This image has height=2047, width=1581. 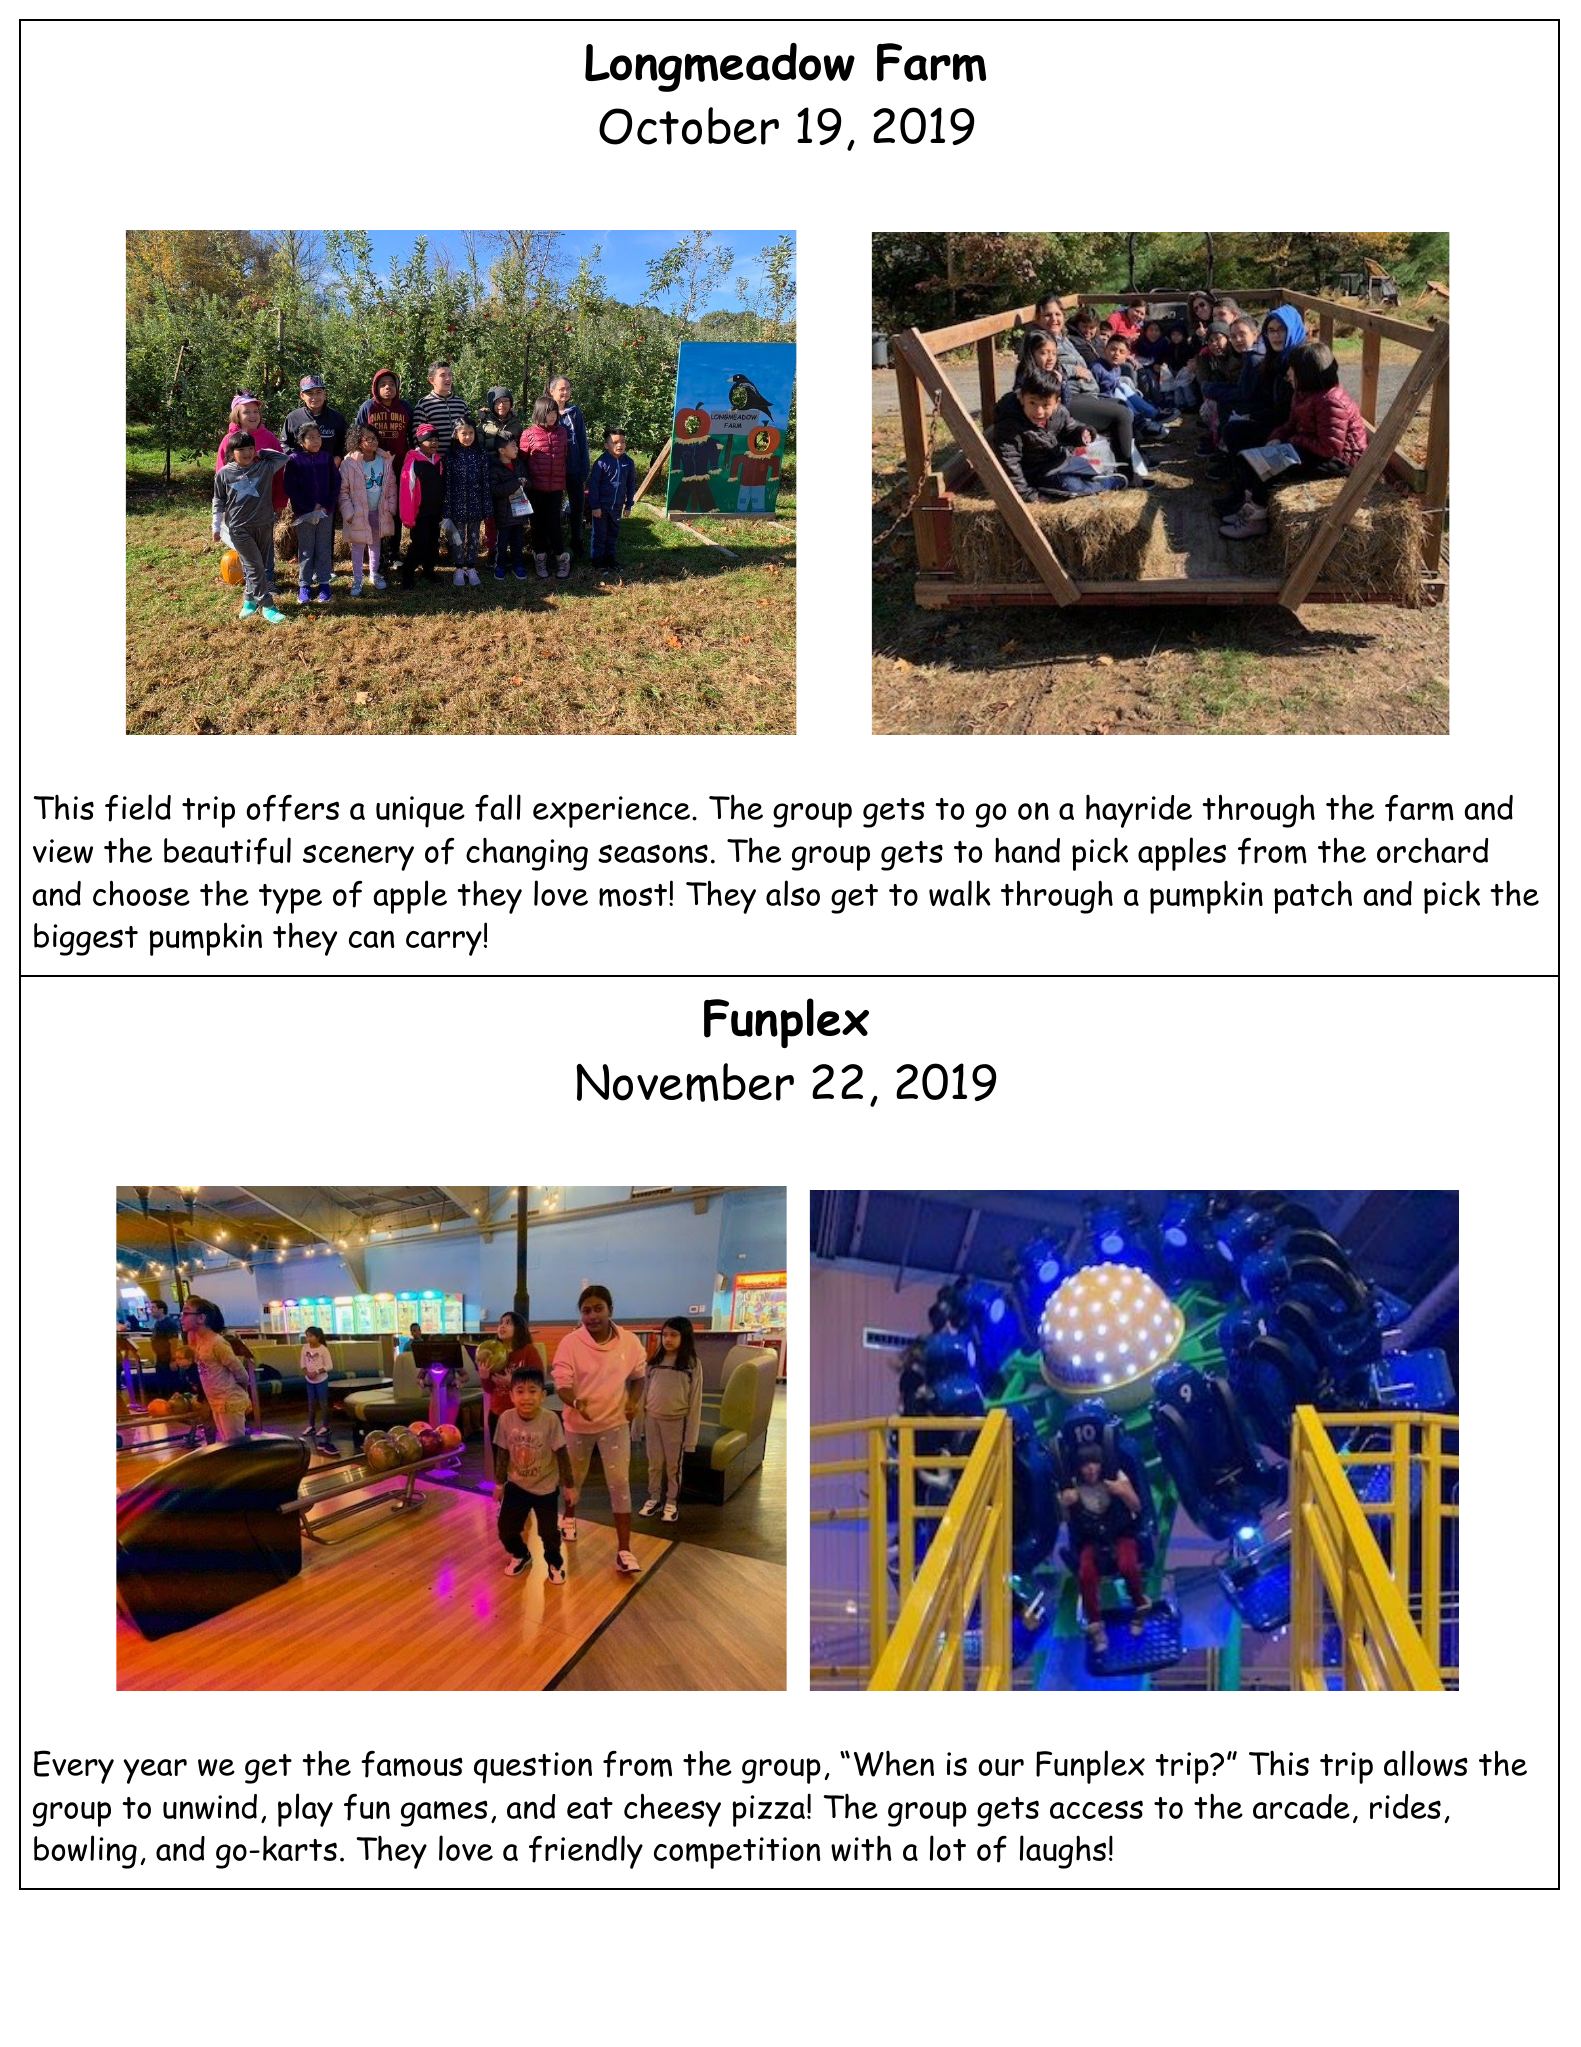 I want to click on arcade, so click(x=1301, y=1806).
